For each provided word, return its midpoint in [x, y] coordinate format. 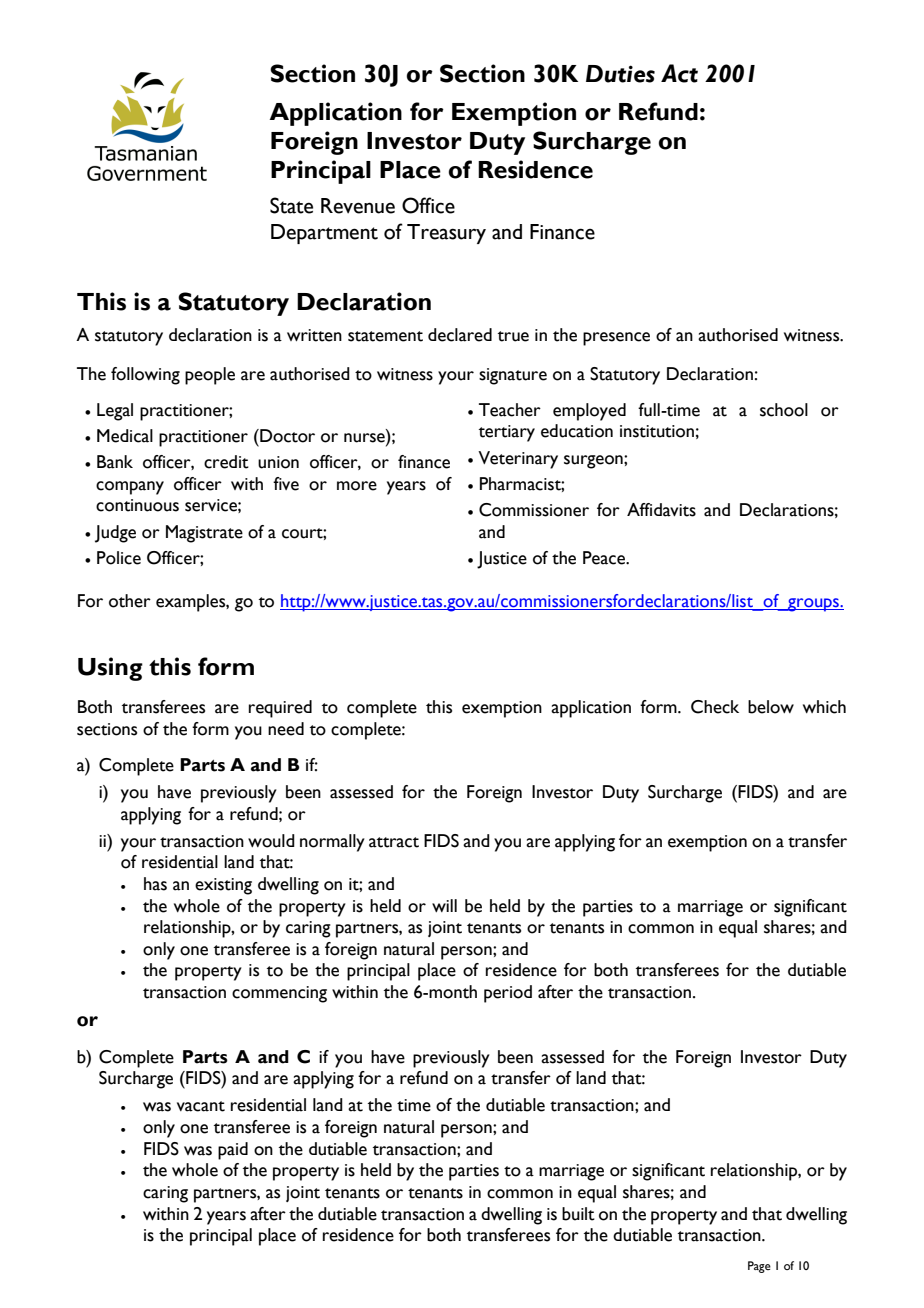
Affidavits [661, 510]
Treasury [446, 234]
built [578, 1214]
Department [324, 234]
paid [233, 1151]
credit [226, 462]
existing [223, 886]
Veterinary [518, 460]
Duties [620, 74]
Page [759, 1267]
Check [715, 707]
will [444, 905]
